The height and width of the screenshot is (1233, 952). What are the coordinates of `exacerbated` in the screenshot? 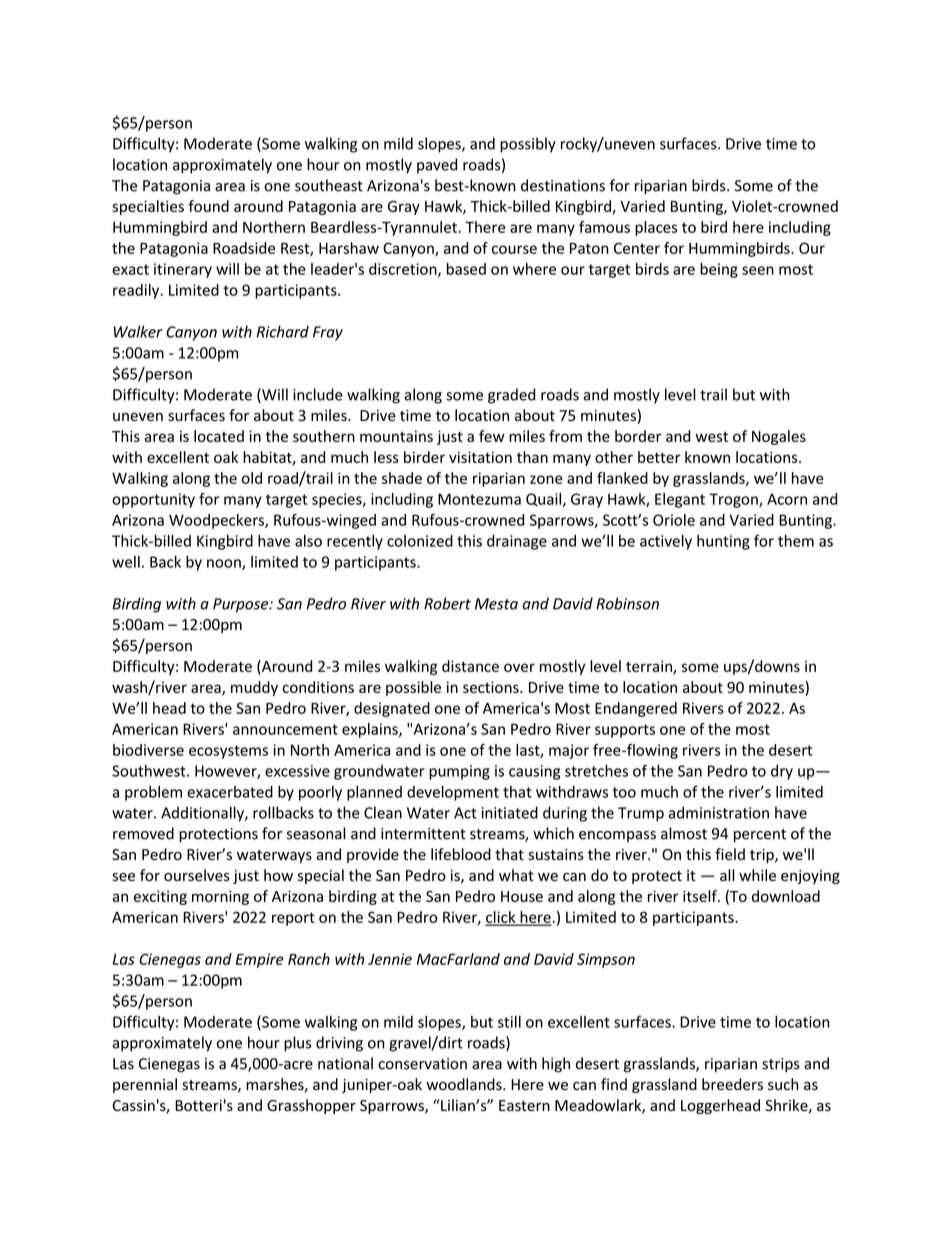 It's located at (230, 792).
